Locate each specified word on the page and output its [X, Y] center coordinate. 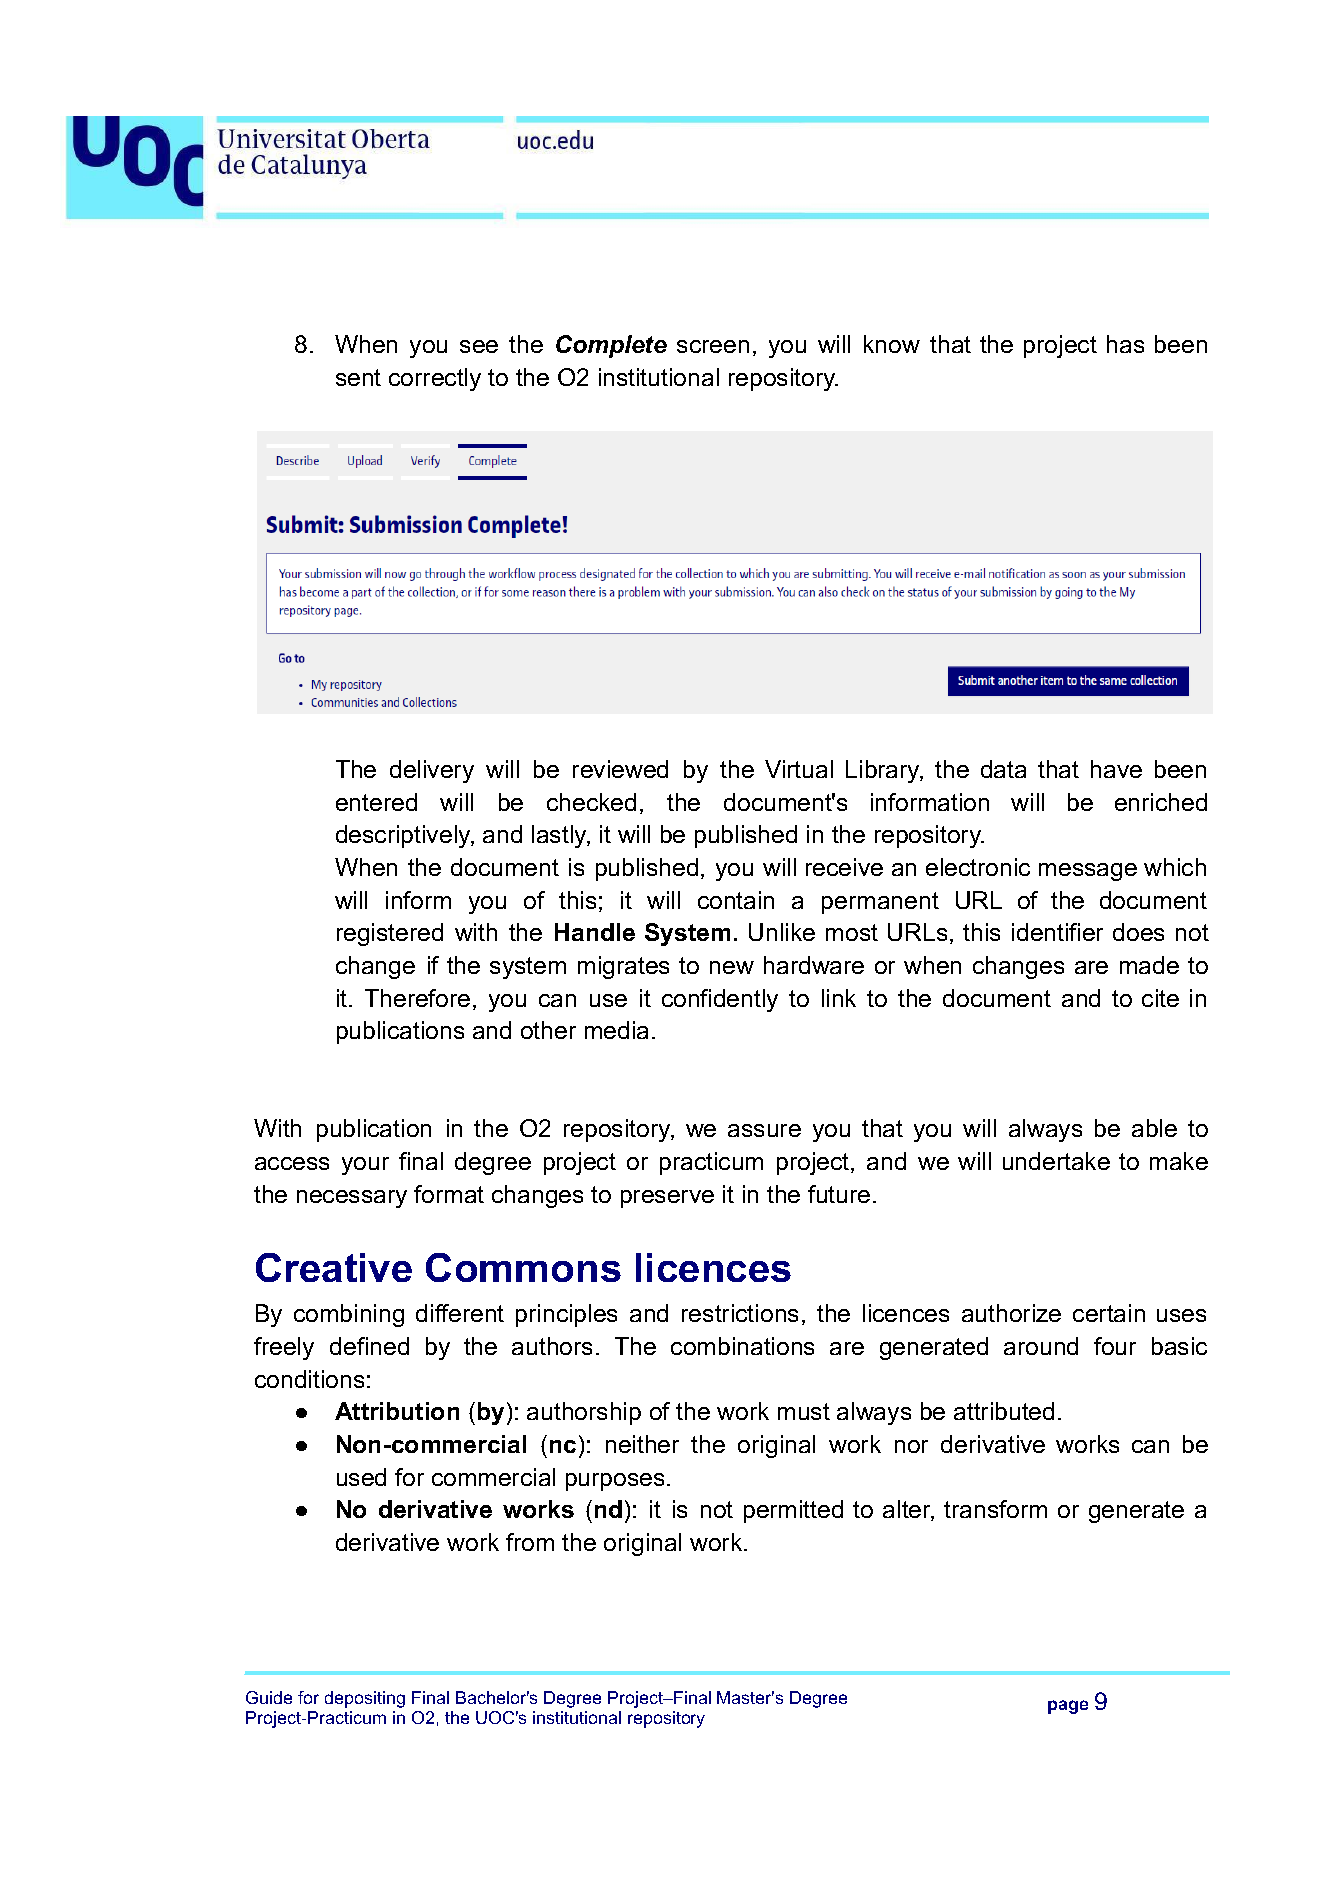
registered [390, 934]
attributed [1004, 1411]
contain [736, 900]
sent [358, 377]
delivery [432, 771]
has [1125, 344]
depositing [365, 1699]
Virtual [799, 769]
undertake [1056, 1161]
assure [764, 1130]
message [1088, 872]
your [365, 1166]
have [1116, 769]
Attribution [397, 1411]
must [804, 1411]
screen [713, 346]
